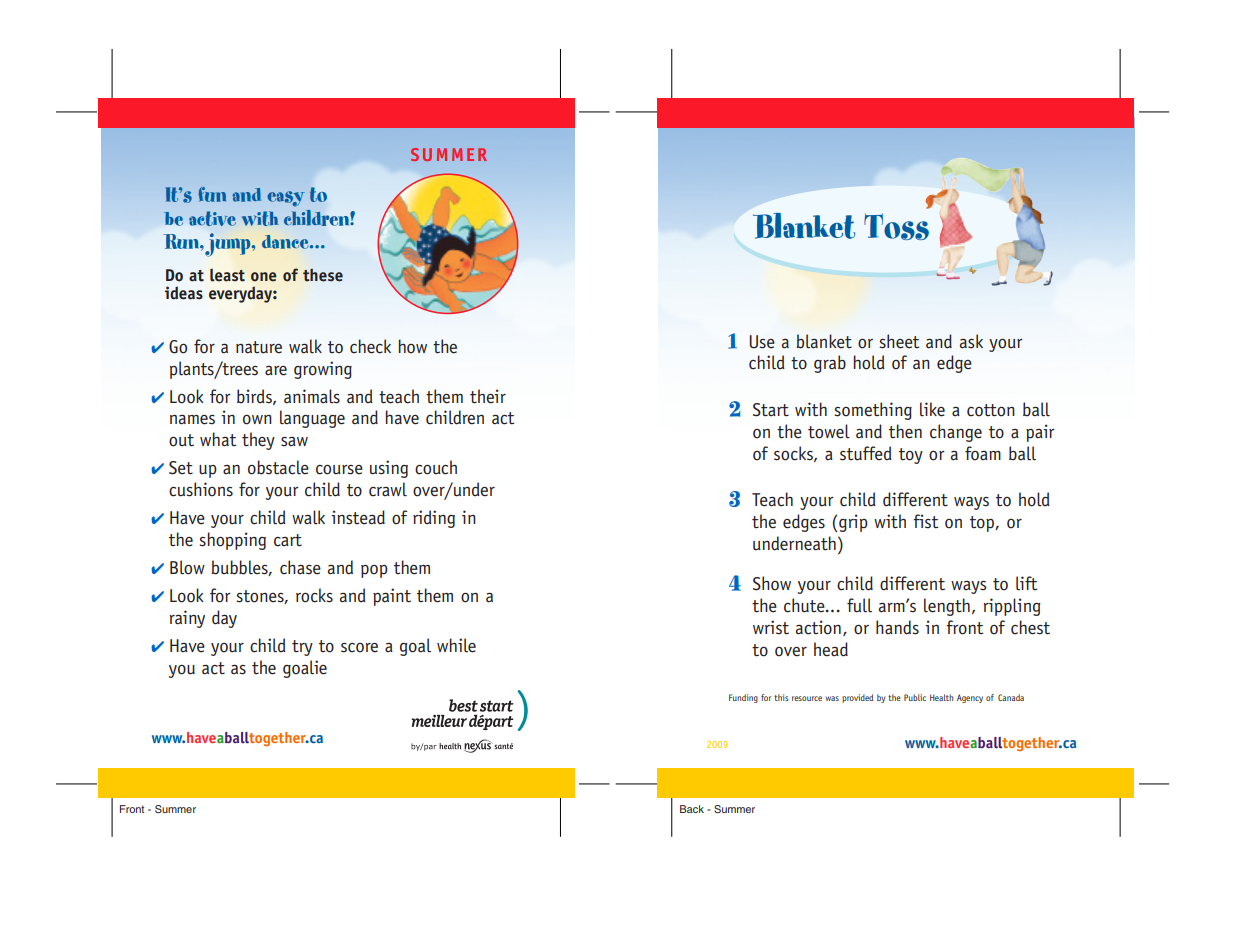 The image size is (1233, 952). I want to click on hands, so click(897, 627).
